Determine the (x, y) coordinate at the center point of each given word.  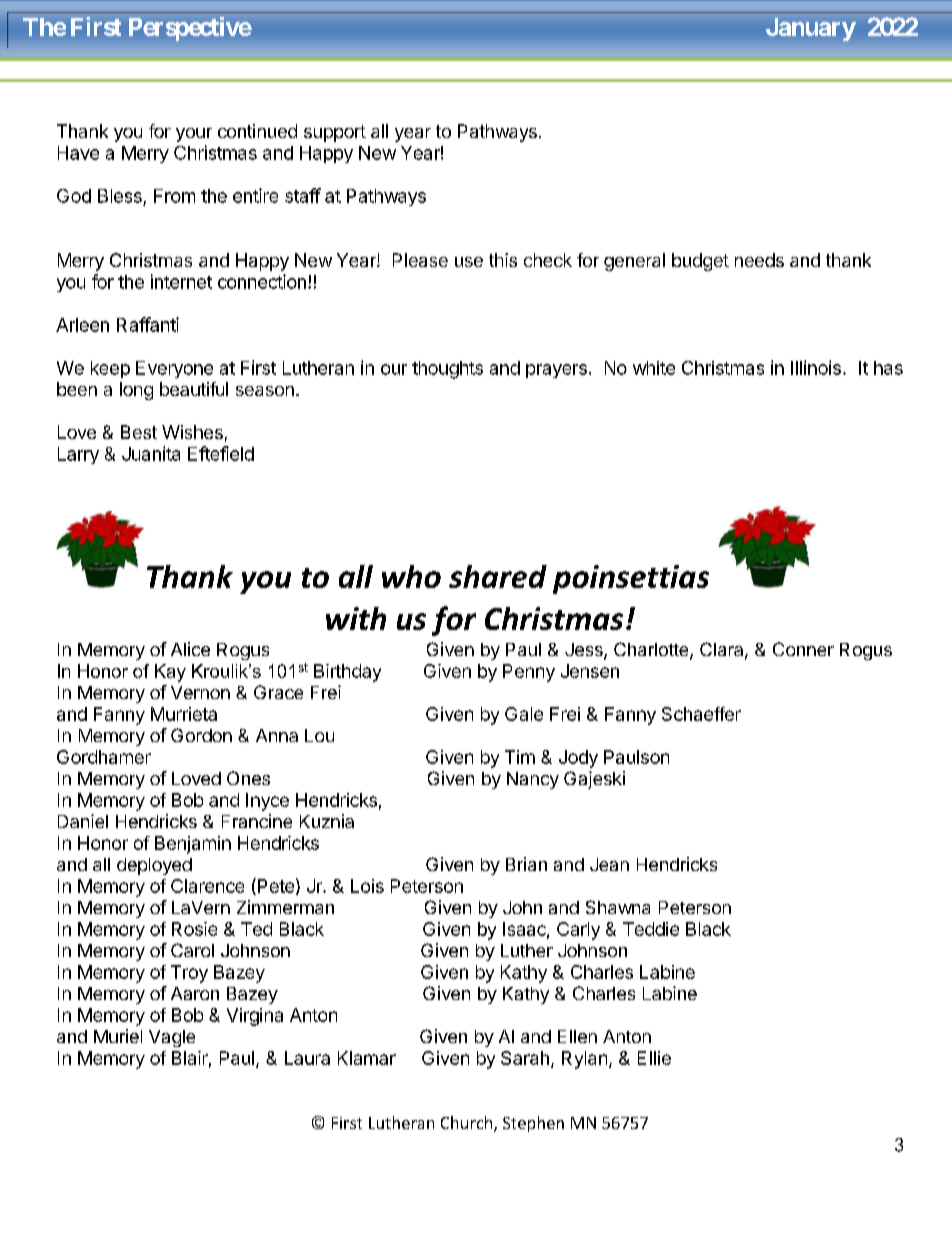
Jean (609, 864)
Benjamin (193, 845)
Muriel (118, 1036)
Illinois (816, 367)
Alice (190, 649)
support (335, 133)
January (811, 29)
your (194, 135)
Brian (526, 864)
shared (498, 576)
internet (181, 281)
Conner (803, 649)
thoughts (447, 370)
